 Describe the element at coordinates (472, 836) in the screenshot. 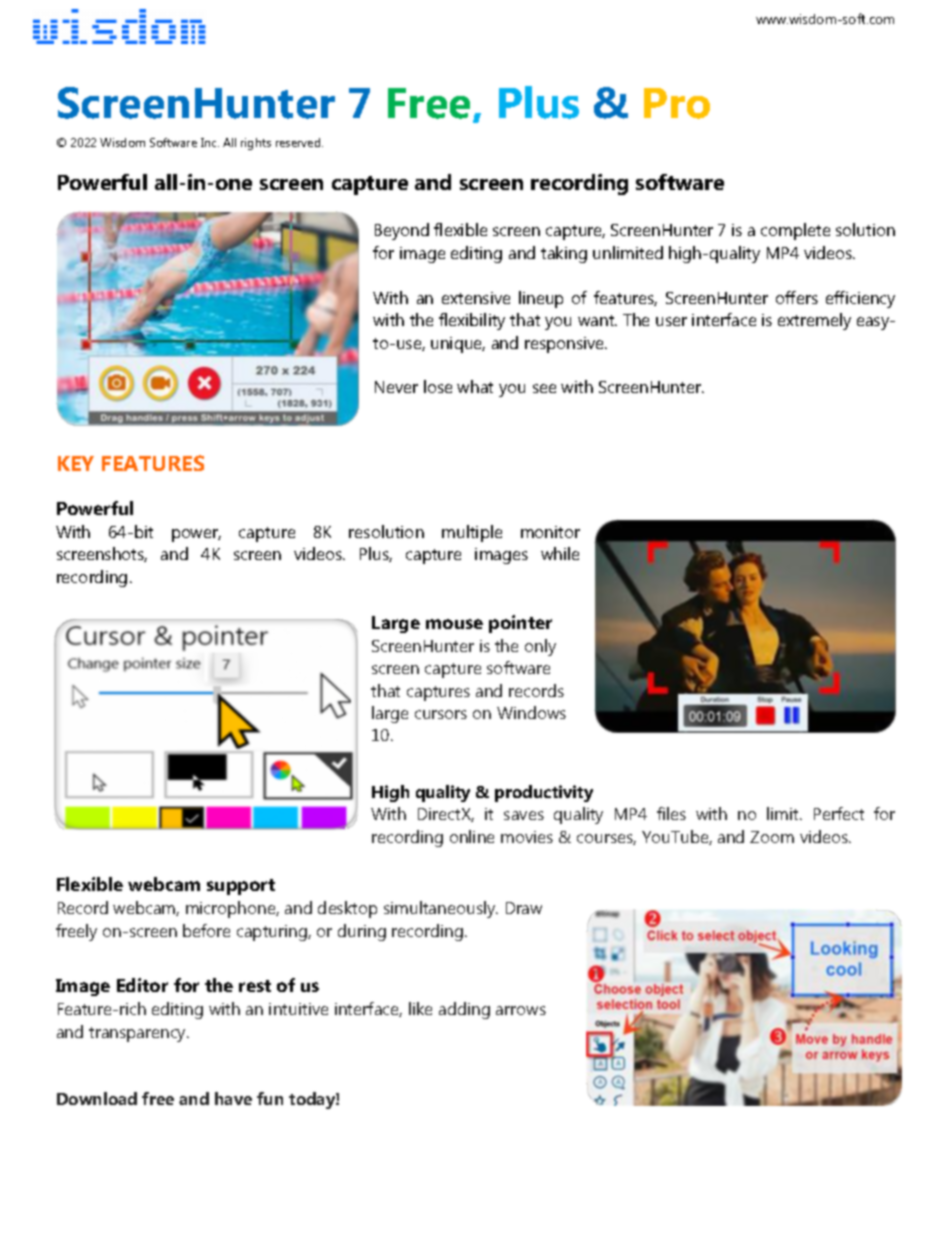

I see `online` at that location.
